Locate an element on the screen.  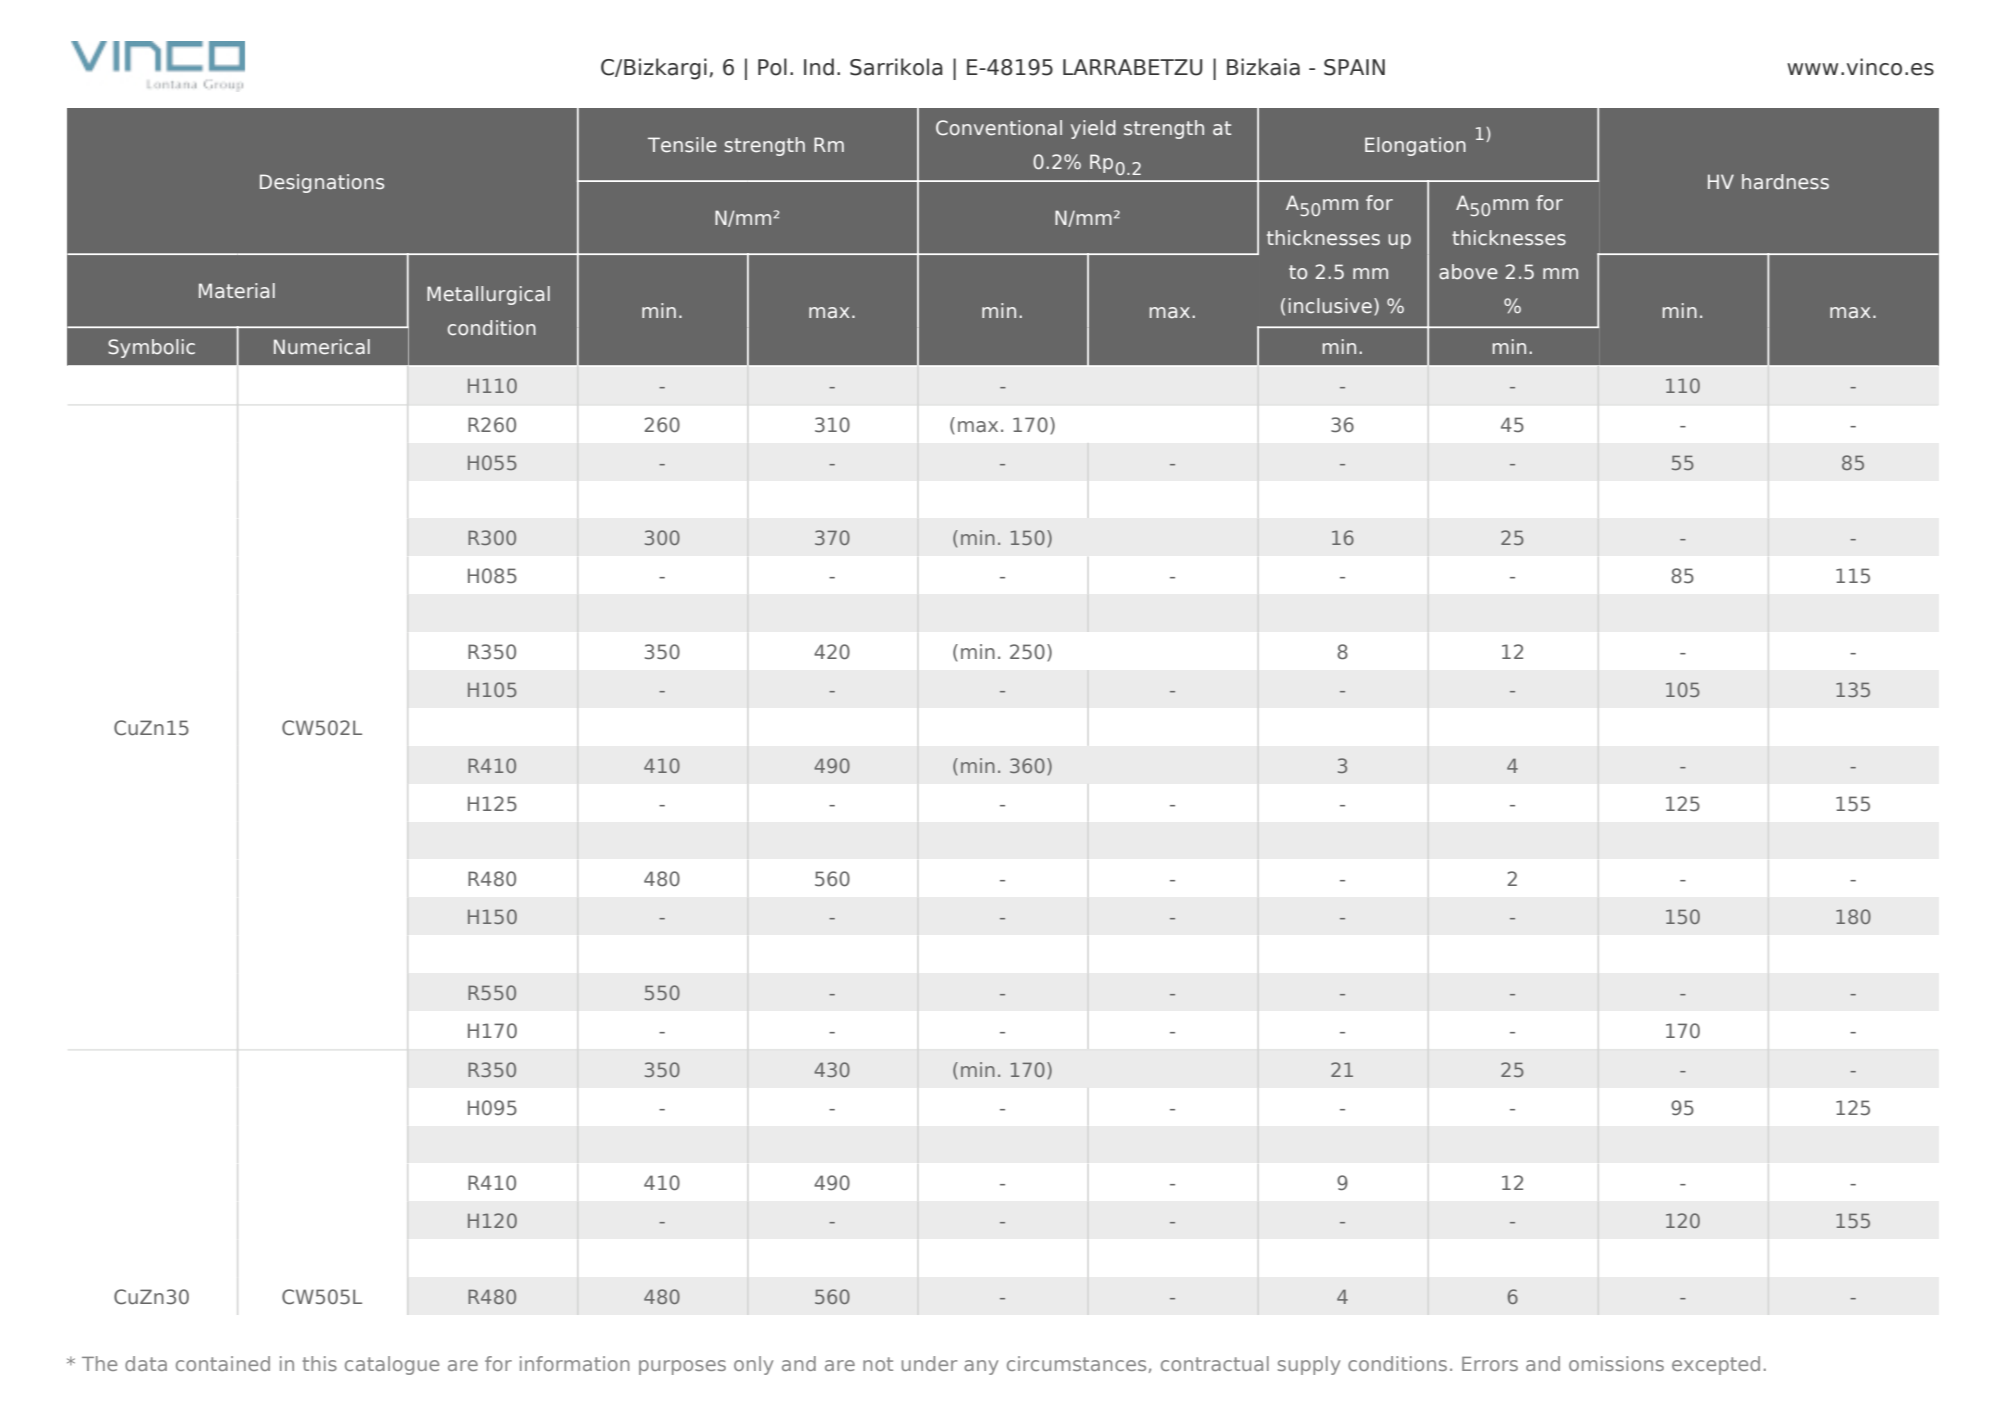
Elongation is located at coordinates (1415, 146).
